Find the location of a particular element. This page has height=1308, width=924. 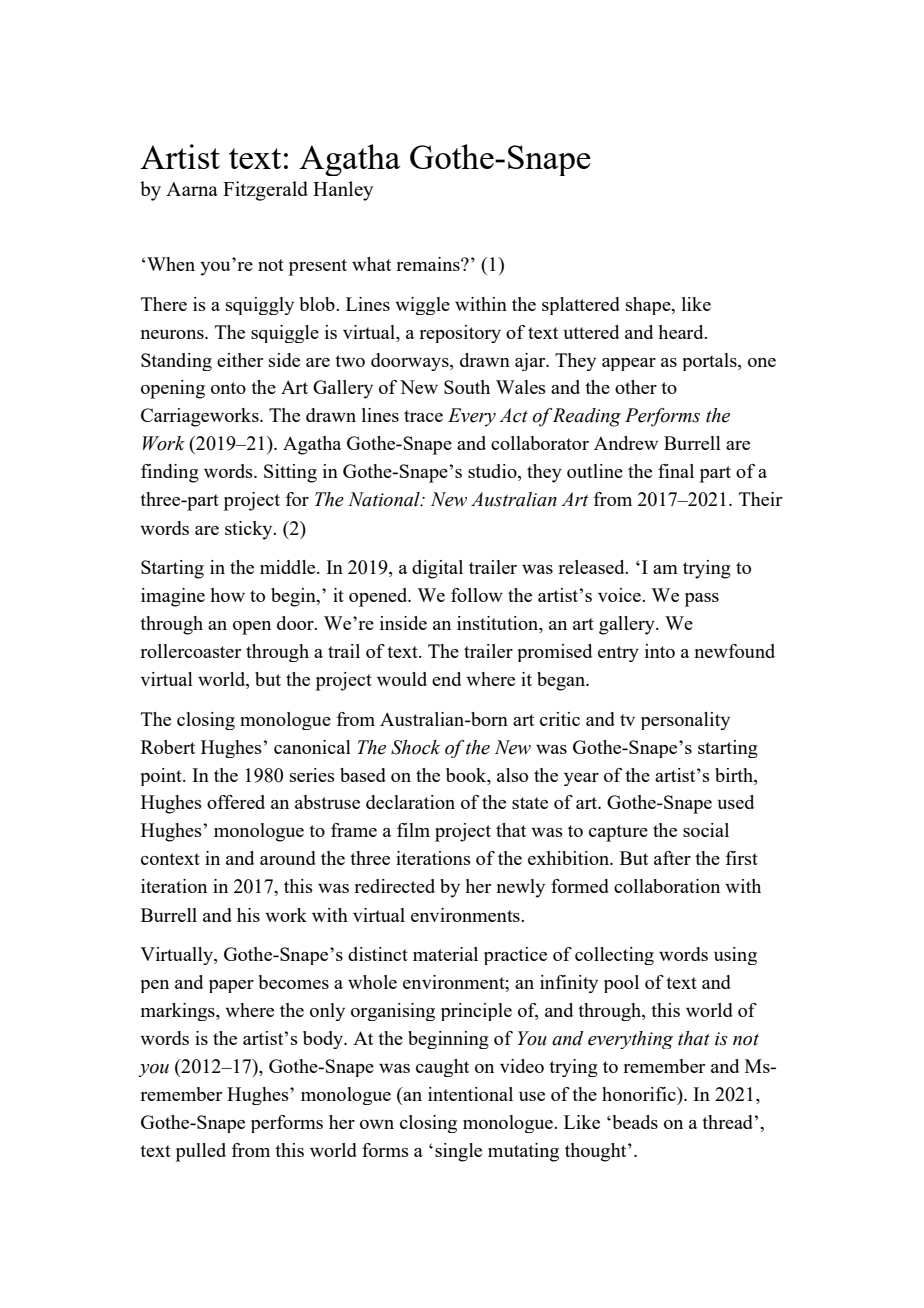

film is located at coordinates (413, 830).
